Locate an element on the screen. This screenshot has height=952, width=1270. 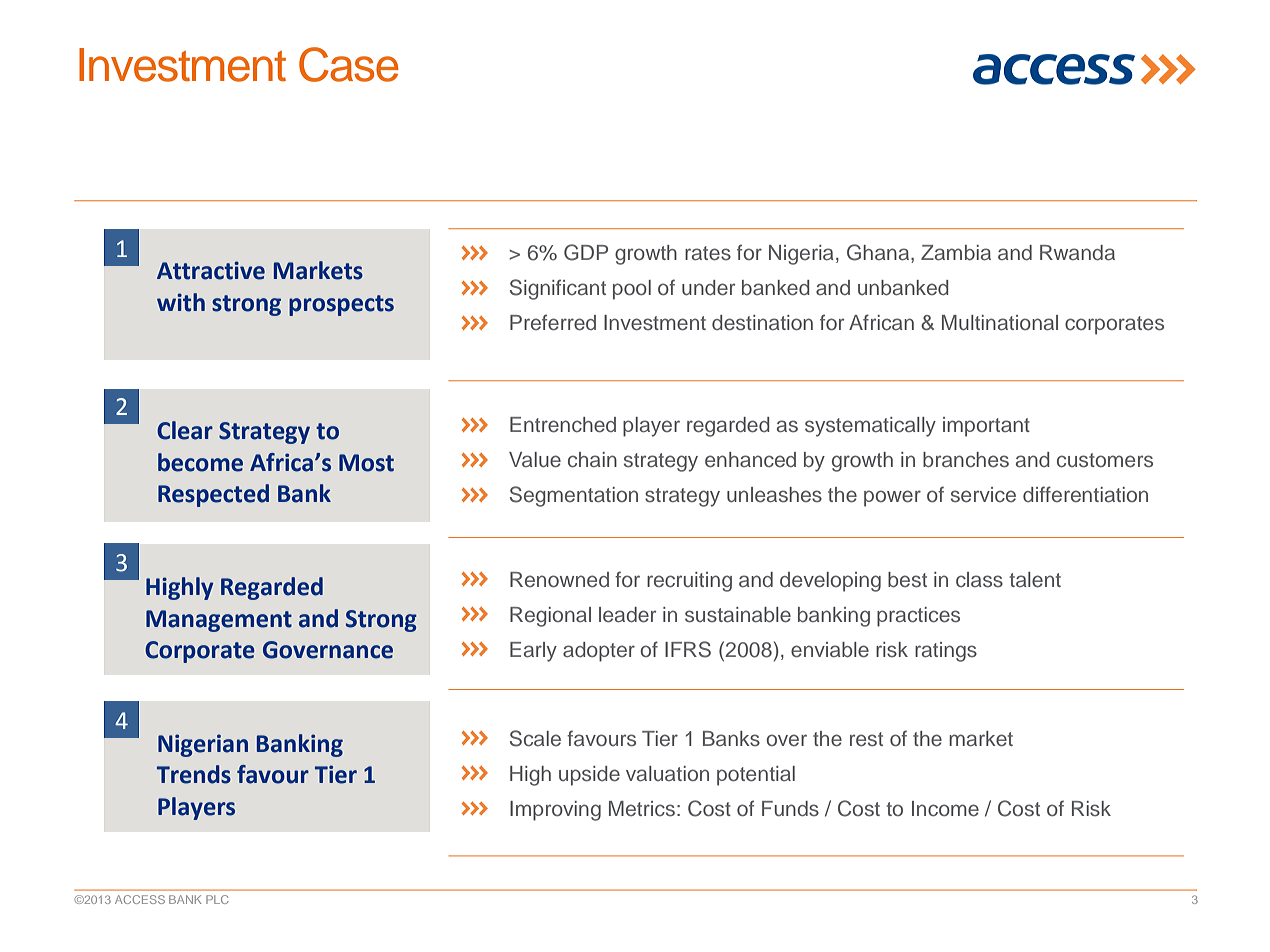
Management is located at coordinates (219, 621).
